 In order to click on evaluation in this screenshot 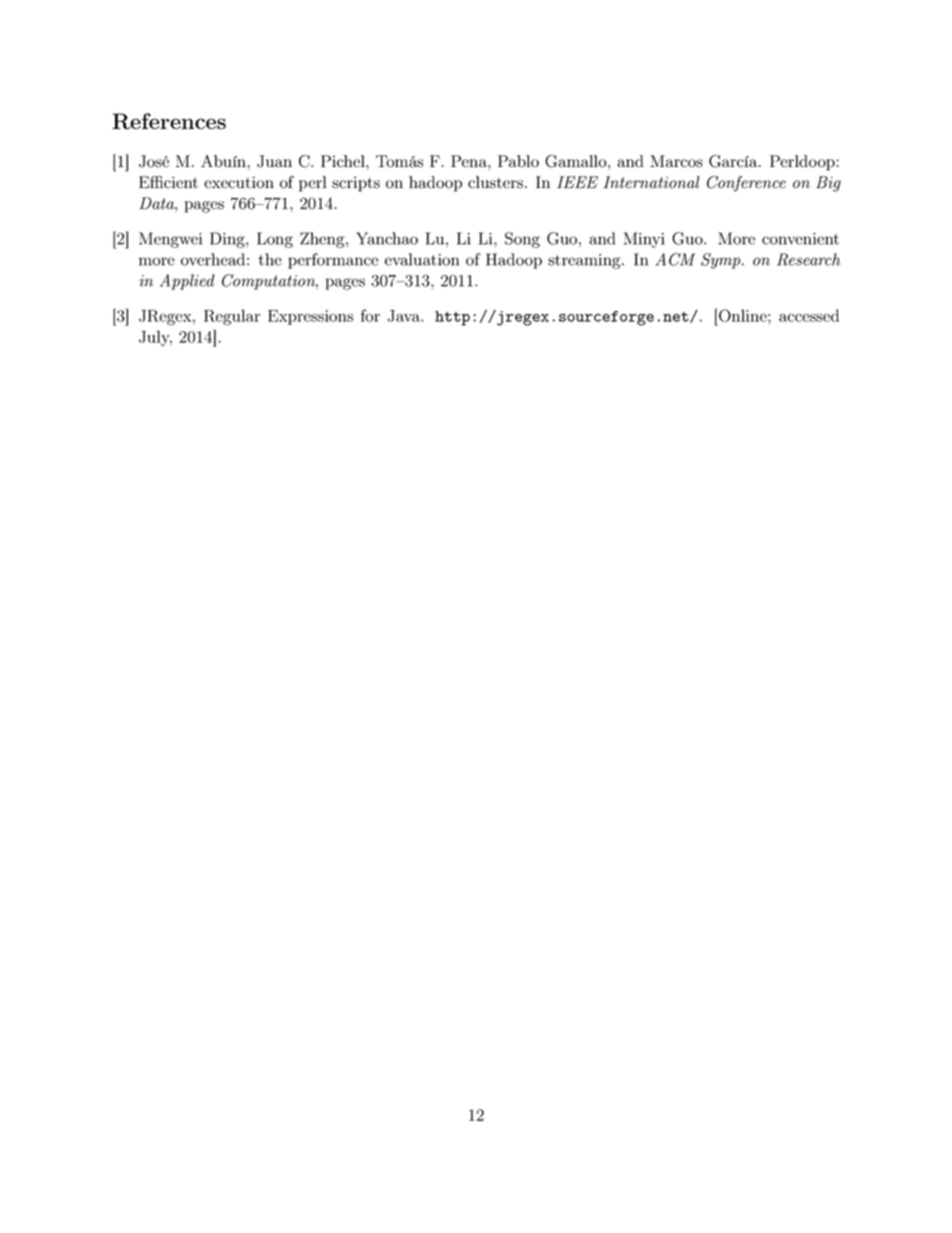, I will do `click(422, 259)`.
